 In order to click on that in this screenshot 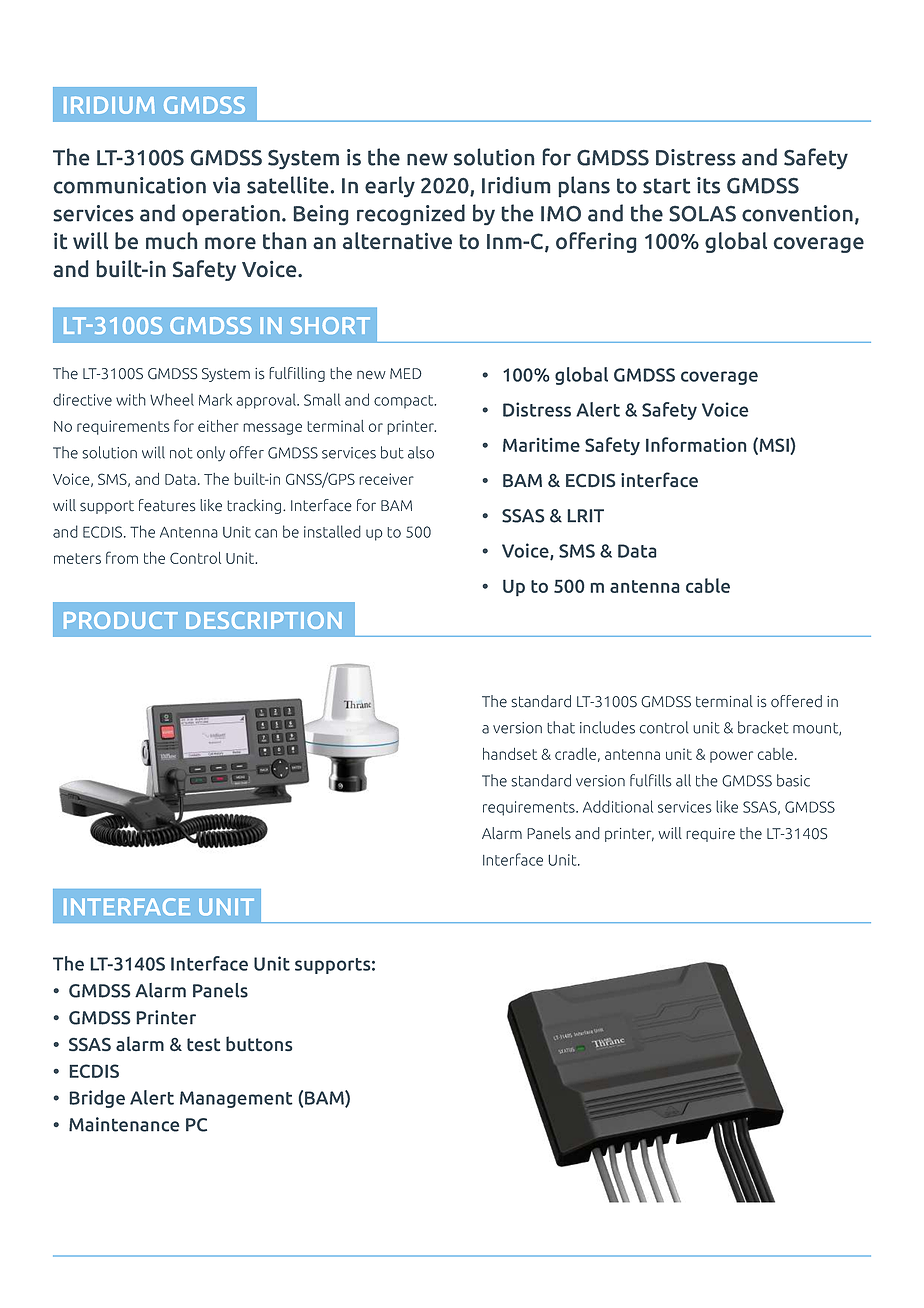, I will do `click(561, 727)`.
